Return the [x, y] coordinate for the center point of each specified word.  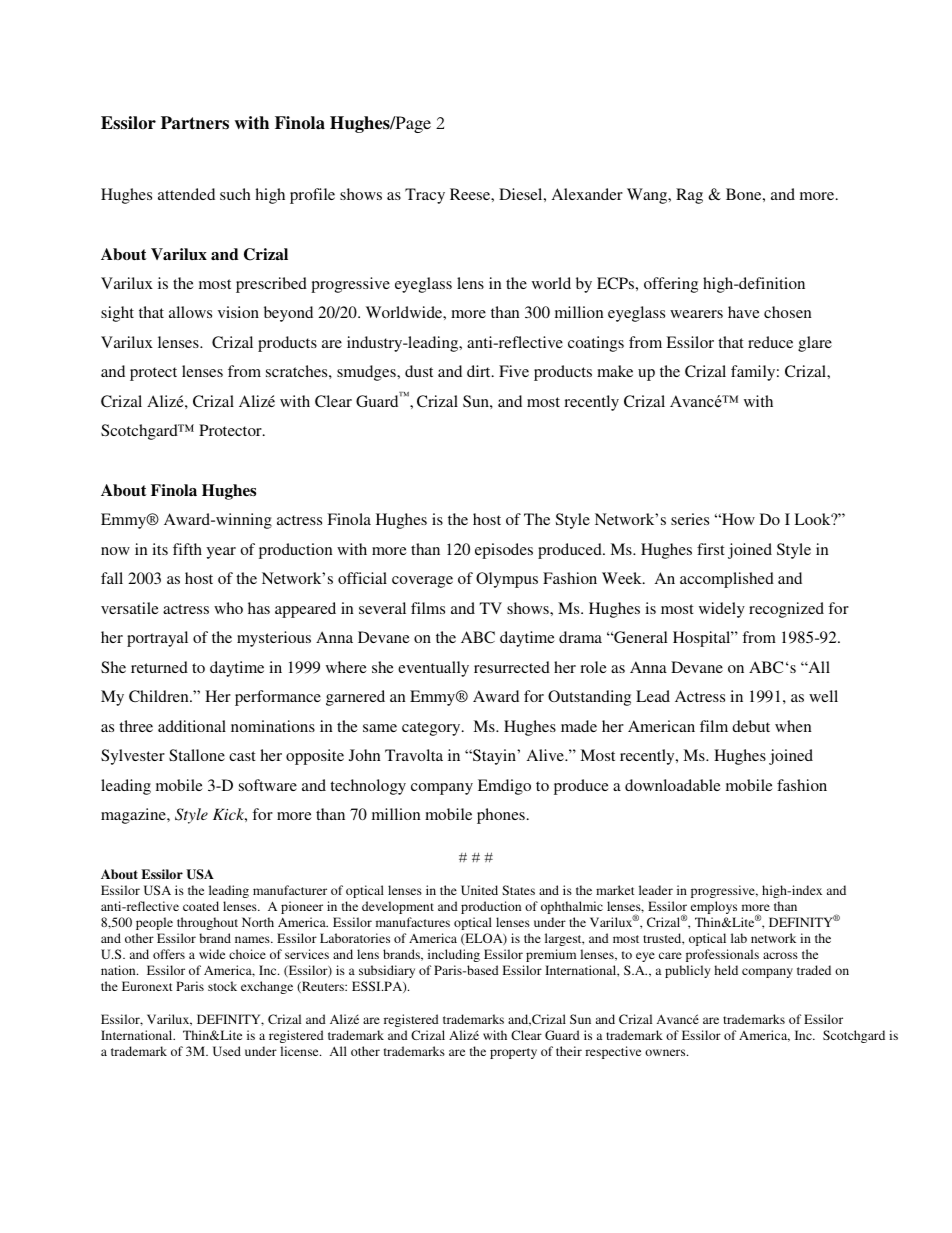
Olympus [507, 580]
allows [190, 312]
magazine [134, 816]
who [228, 608]
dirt [480, 371]
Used [227, 1051]
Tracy [425, 196]
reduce [770, 342]
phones [501, 816]
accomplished [727, 580]
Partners [195, 123]
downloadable [673, 785]
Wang [648, 196]
